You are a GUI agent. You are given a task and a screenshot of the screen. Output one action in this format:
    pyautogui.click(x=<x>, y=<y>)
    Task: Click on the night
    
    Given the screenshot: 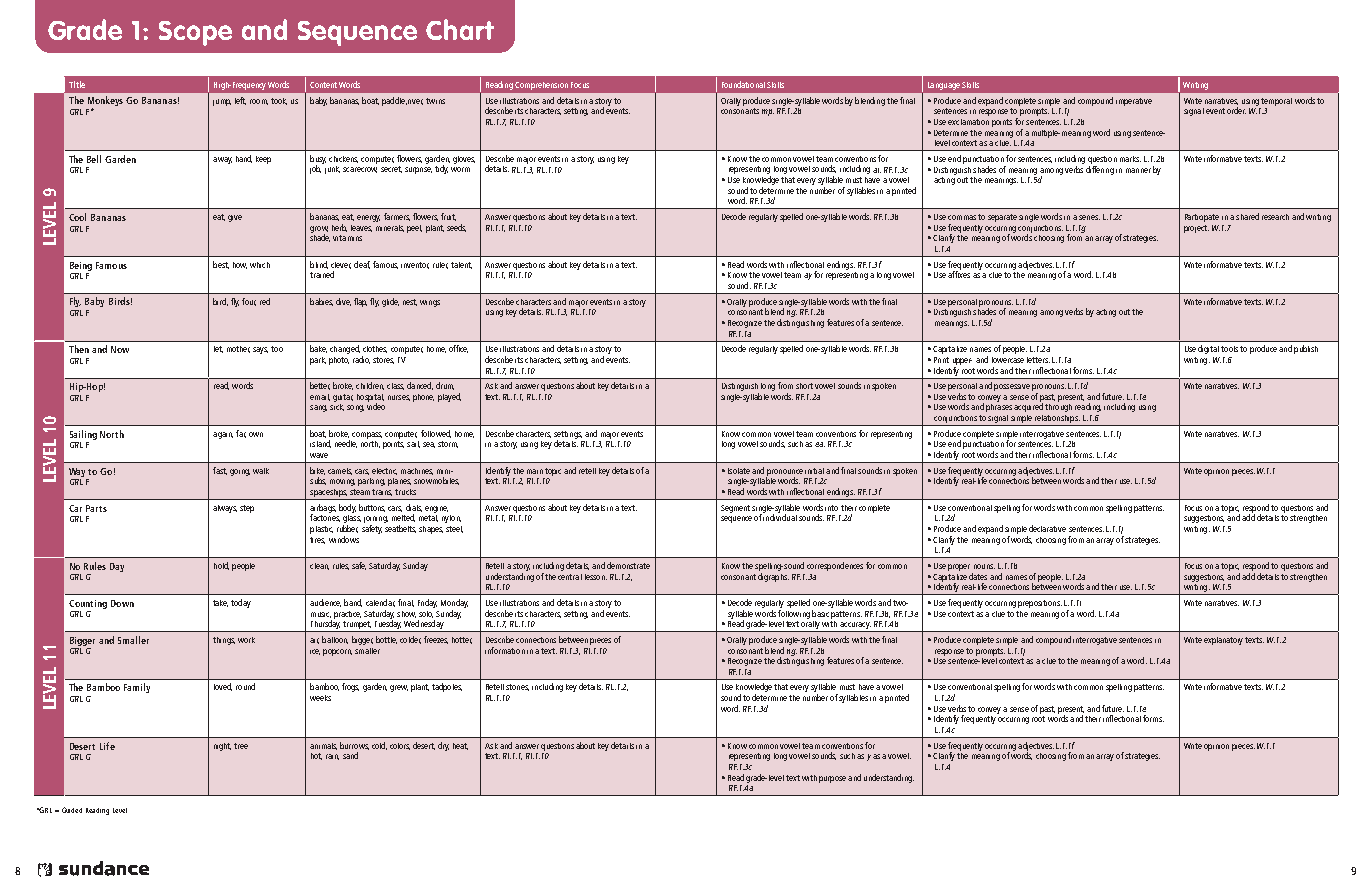 What is the action you would take?
    pyautogui.click(x=222, y=747)
